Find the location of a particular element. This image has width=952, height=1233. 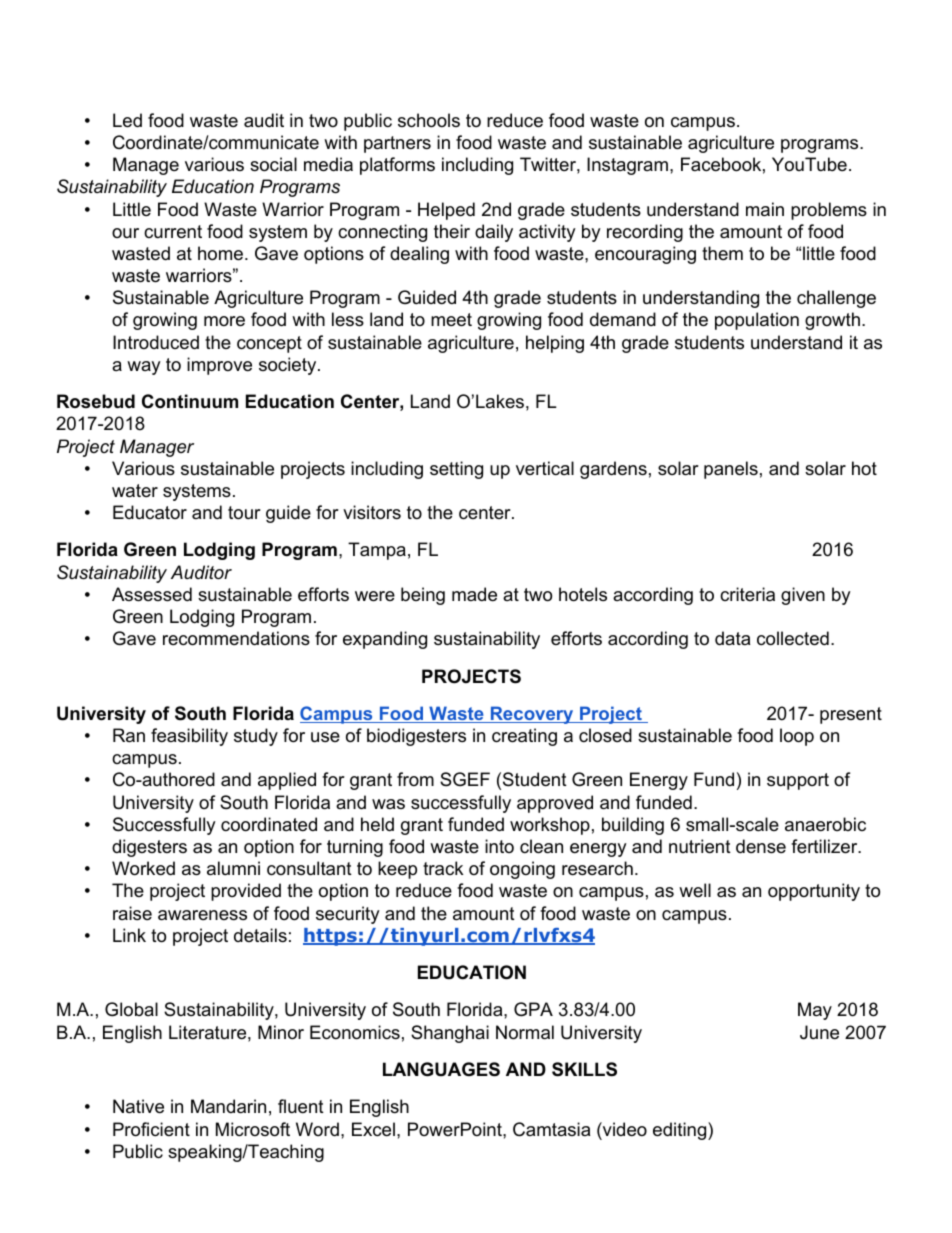

meet is located at coordinates (451, 320).
